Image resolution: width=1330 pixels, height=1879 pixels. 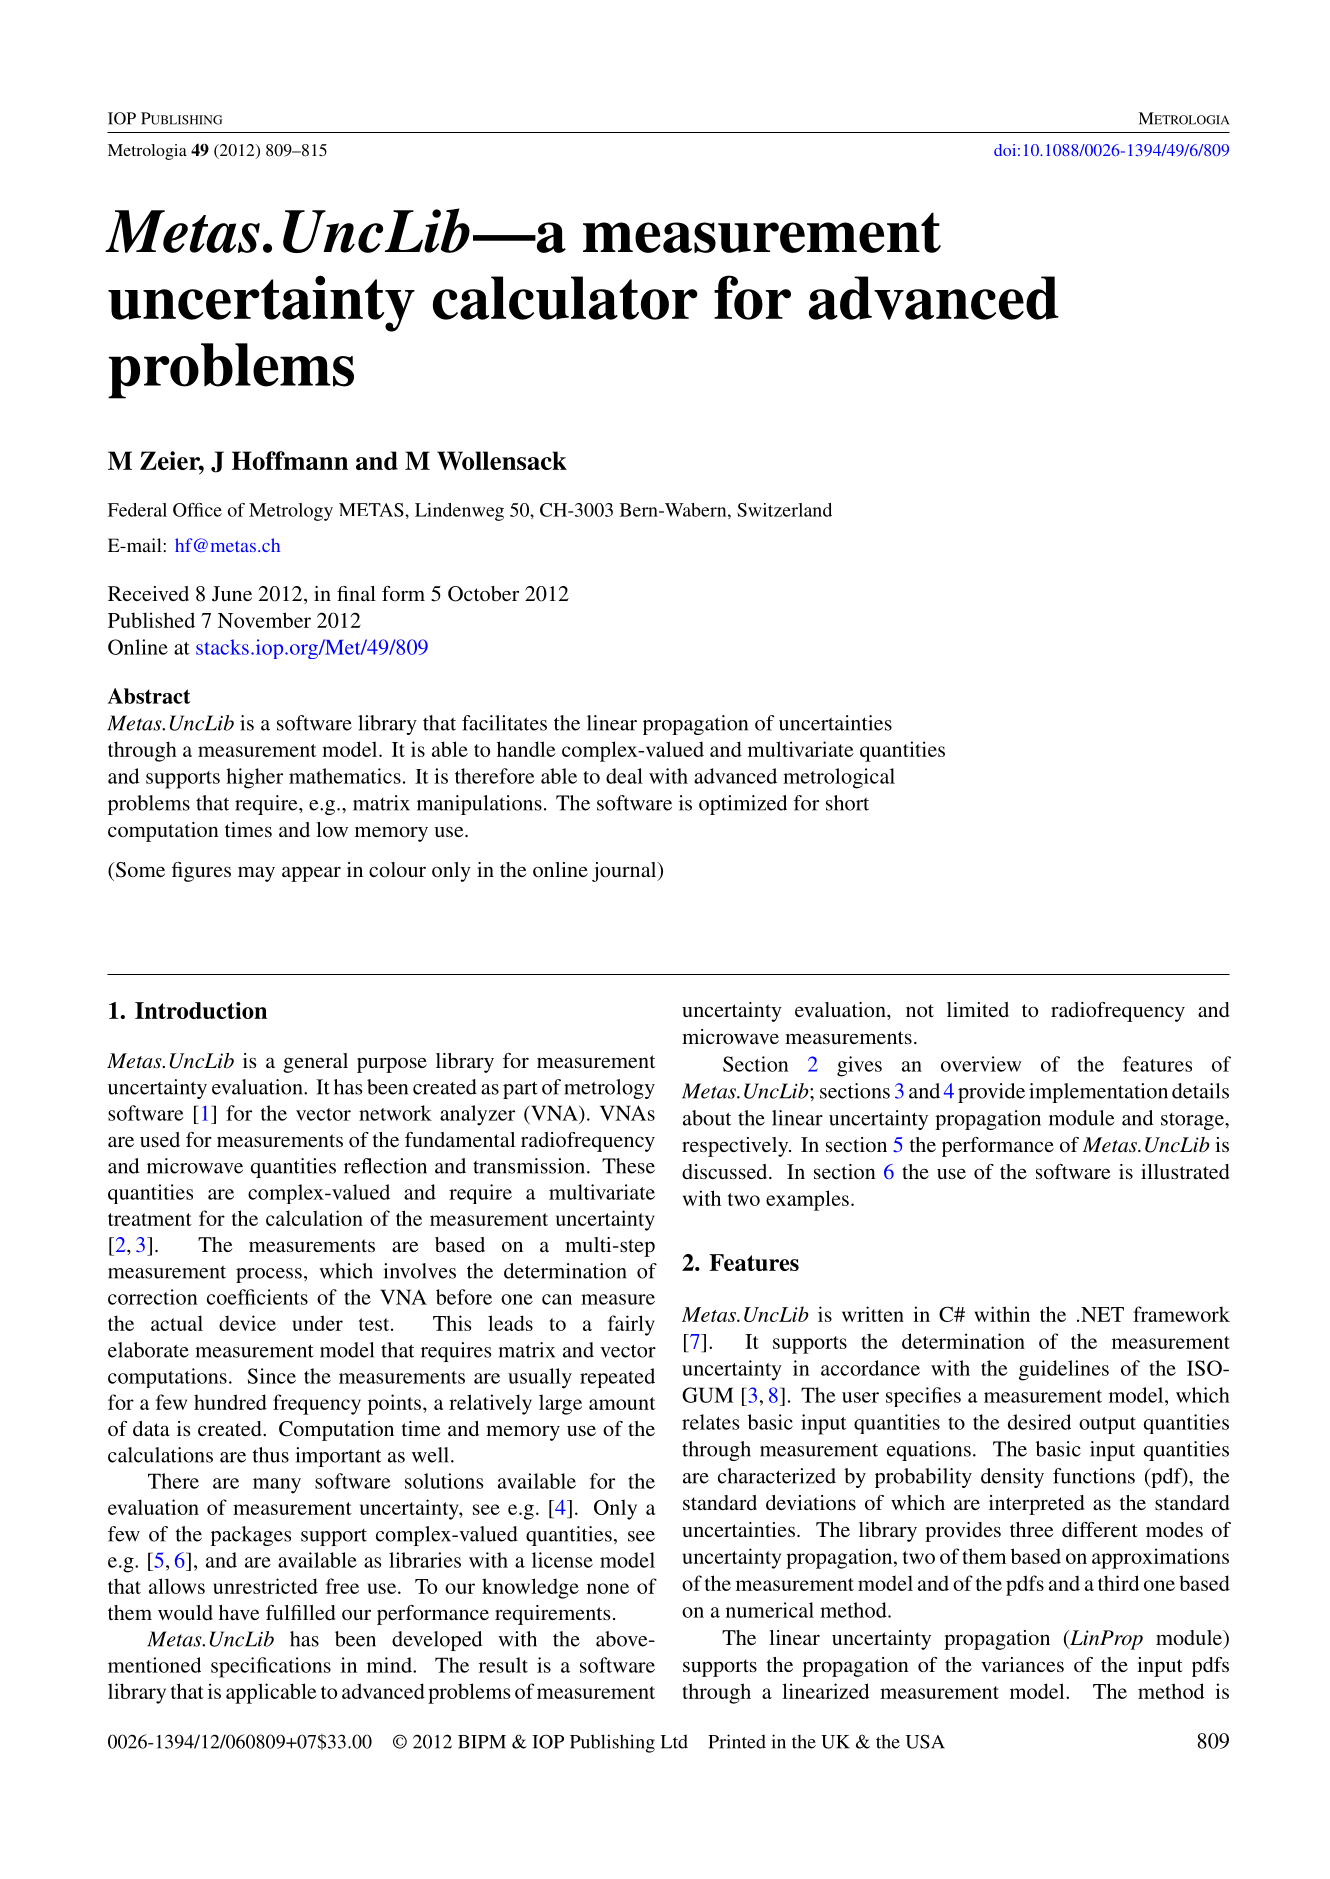 I want to click on calculator, so click(x=565, y=298).
